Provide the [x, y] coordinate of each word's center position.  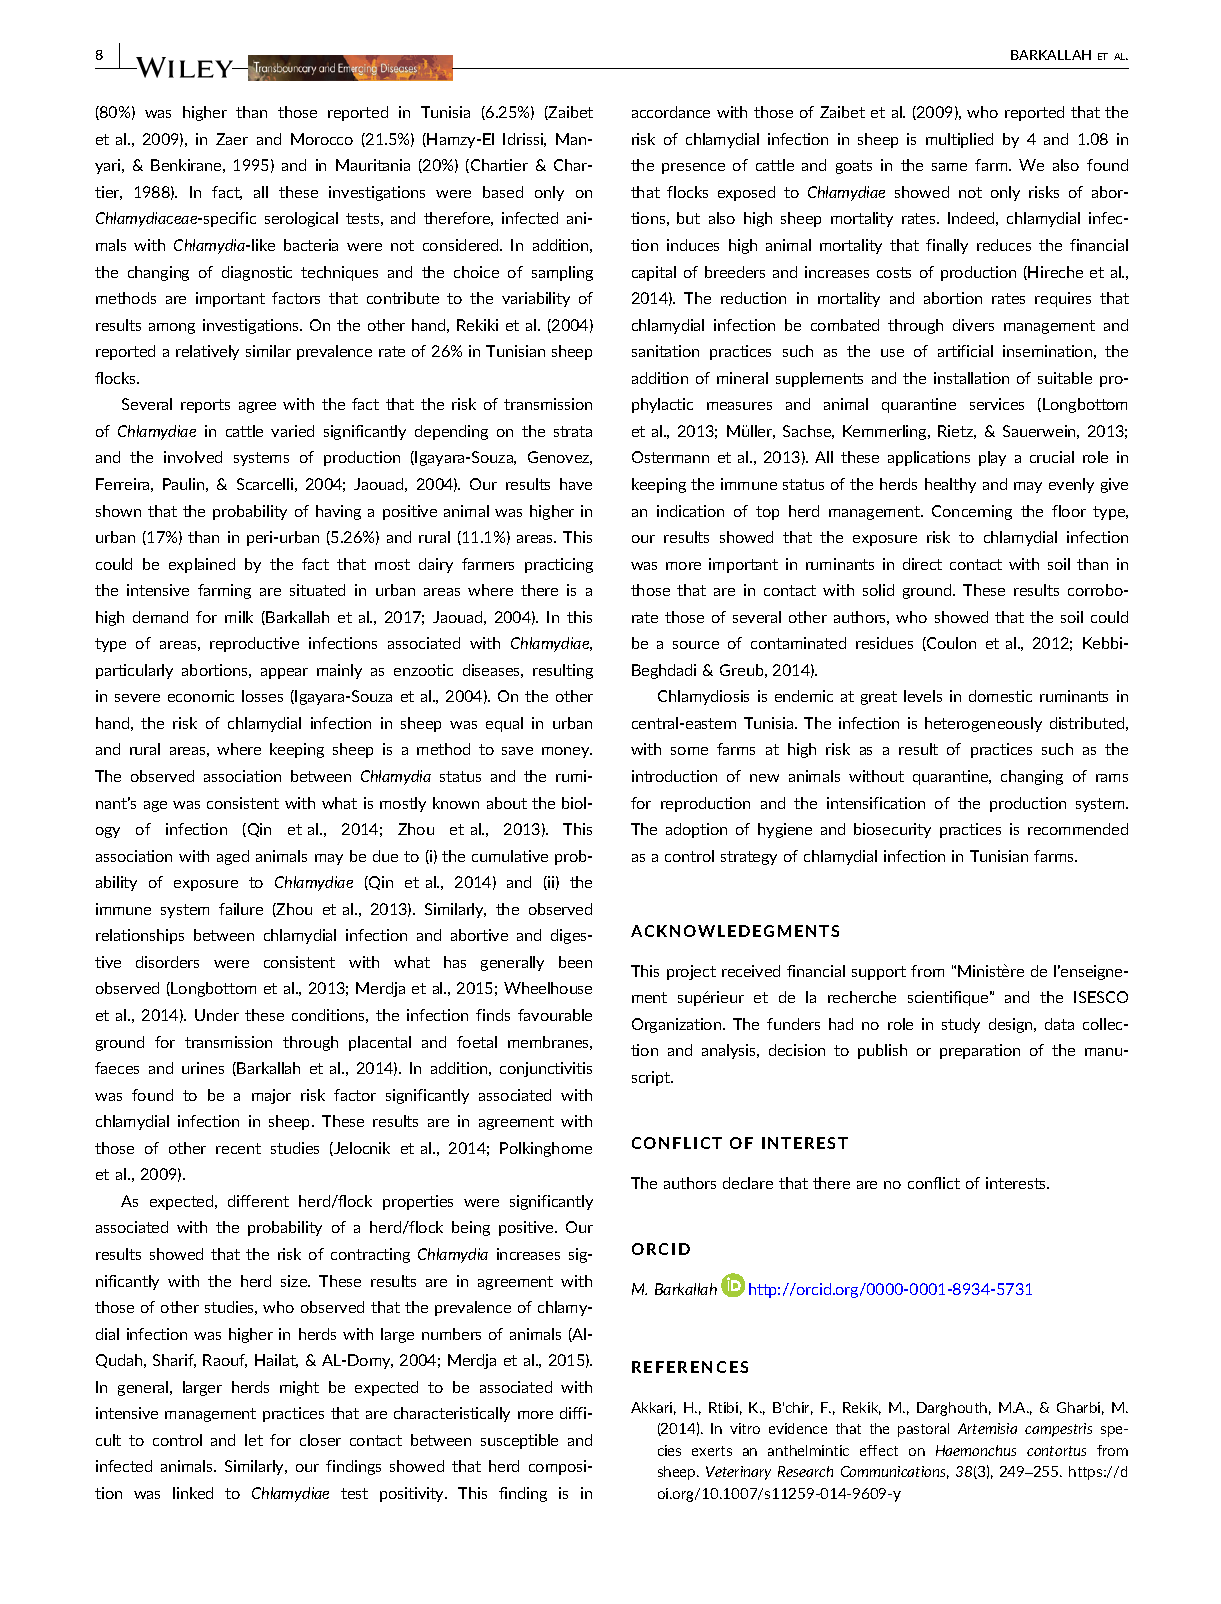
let [254, 1440]
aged [233, 857]
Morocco [322, 139]
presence [693, 168]
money [567, 752]
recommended [1078, 829]
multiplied [959, 140]
